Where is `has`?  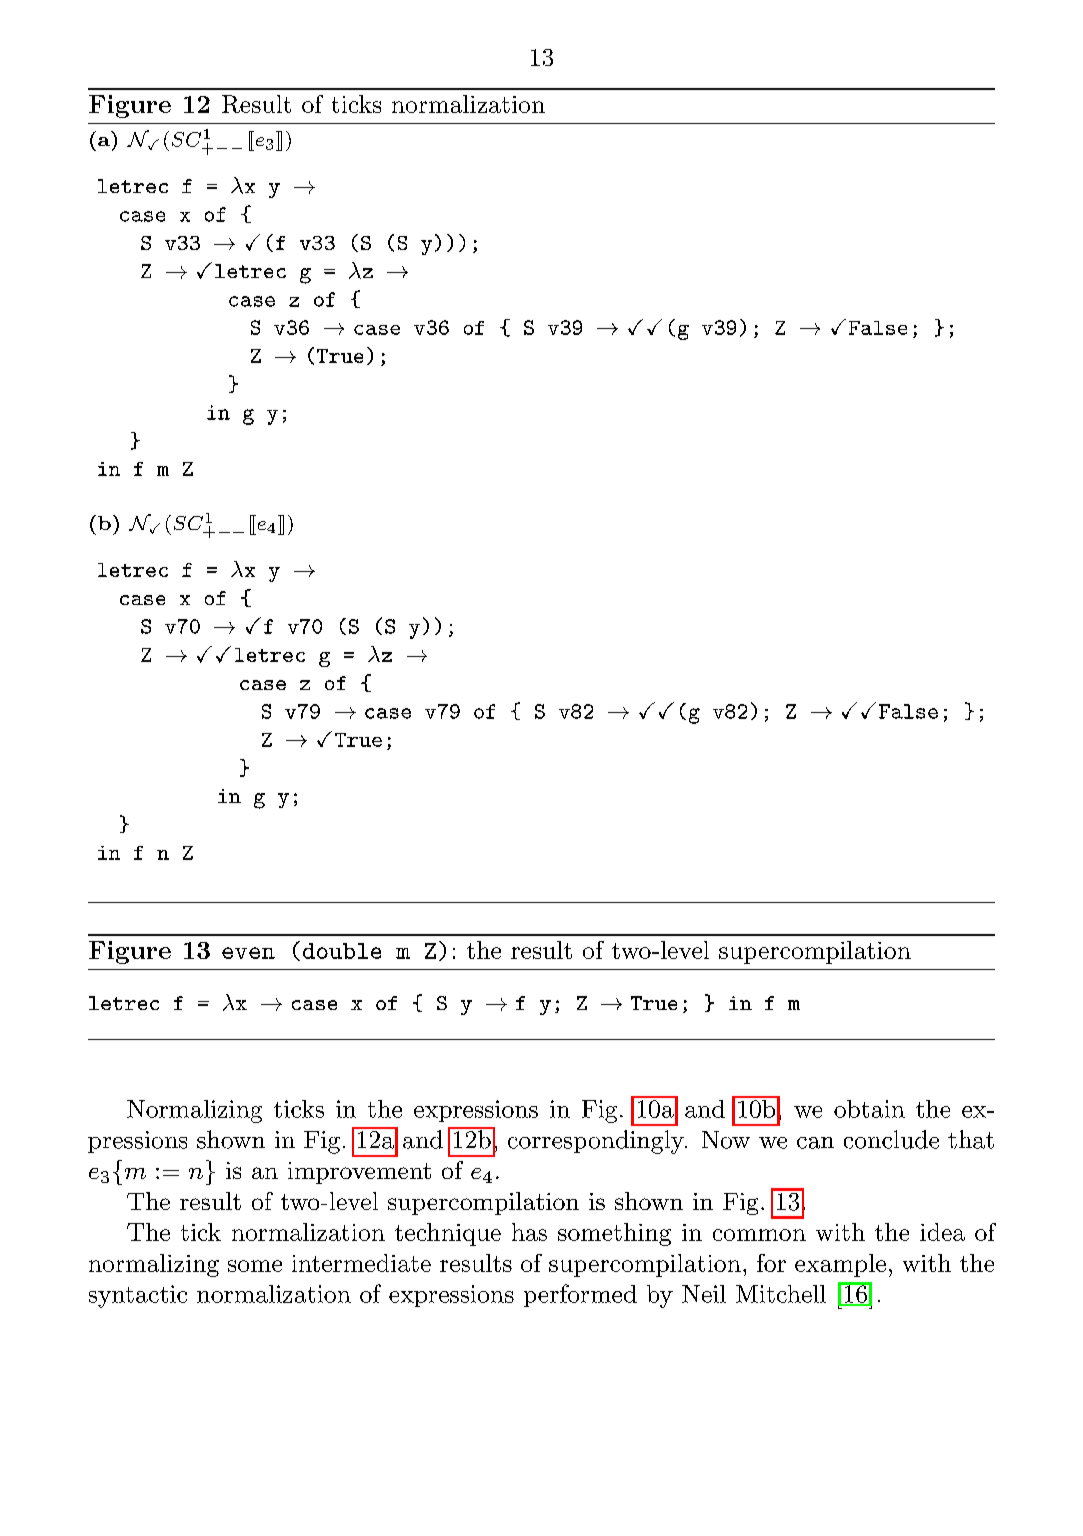
has is located at coordinates (529, 1232).
